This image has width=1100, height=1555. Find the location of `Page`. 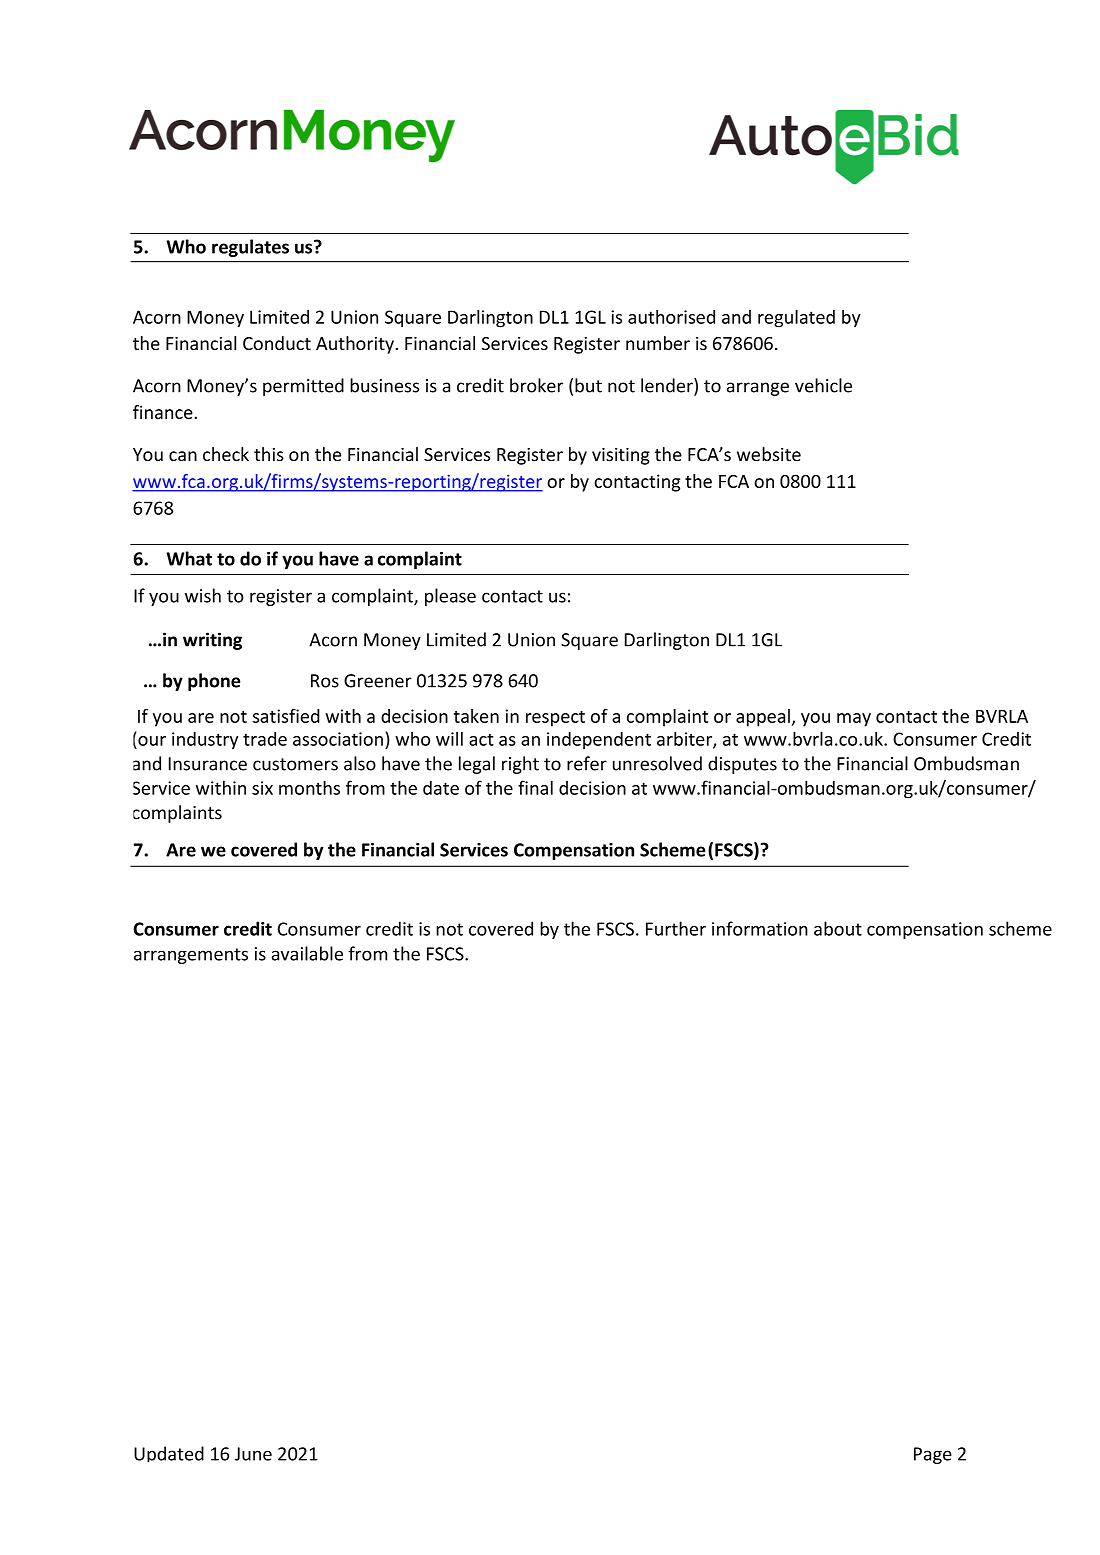

Page is located at coordinates (933, 1455).
